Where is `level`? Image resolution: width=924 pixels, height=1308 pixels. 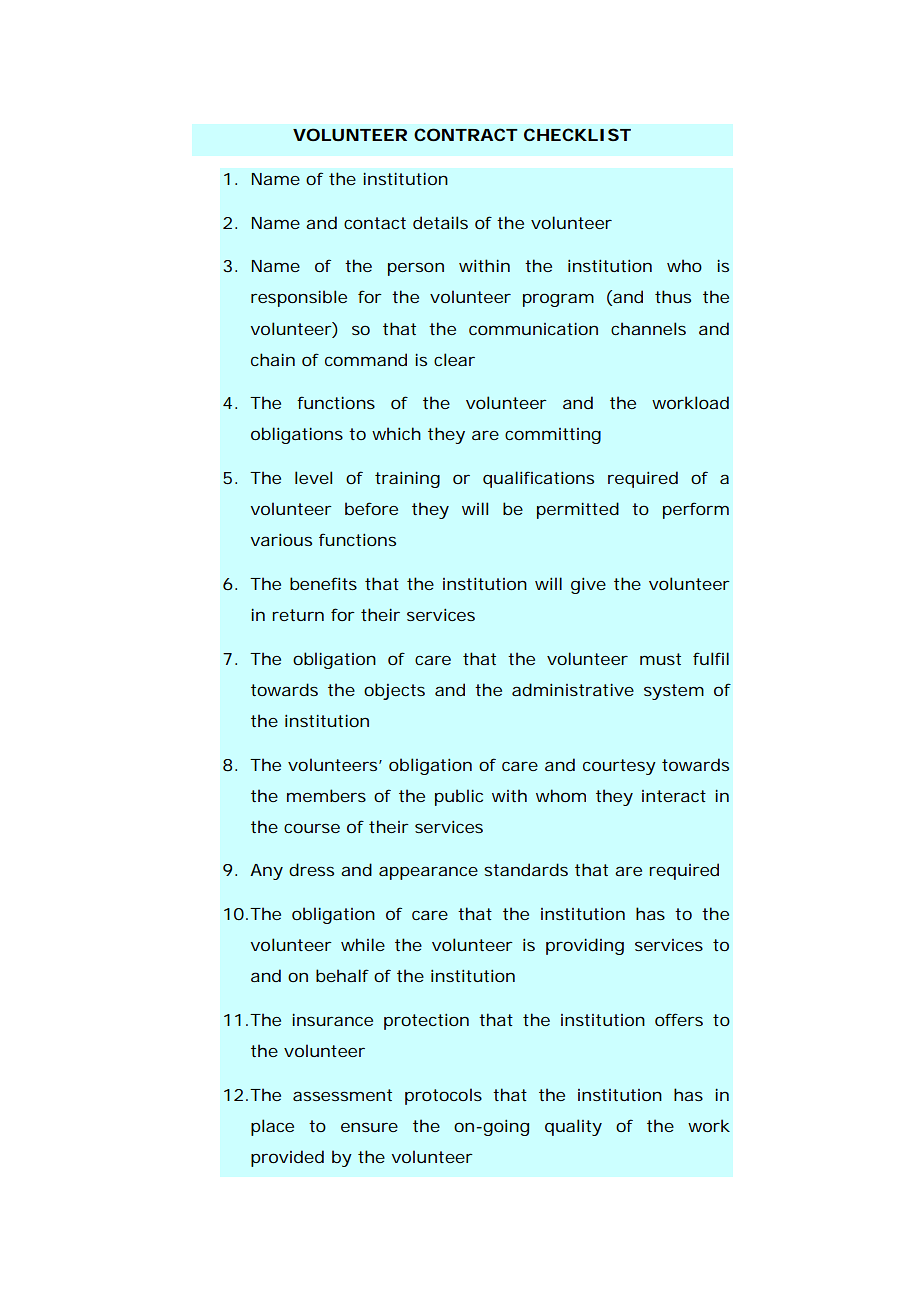 level is located at coordinates (313, 477).
